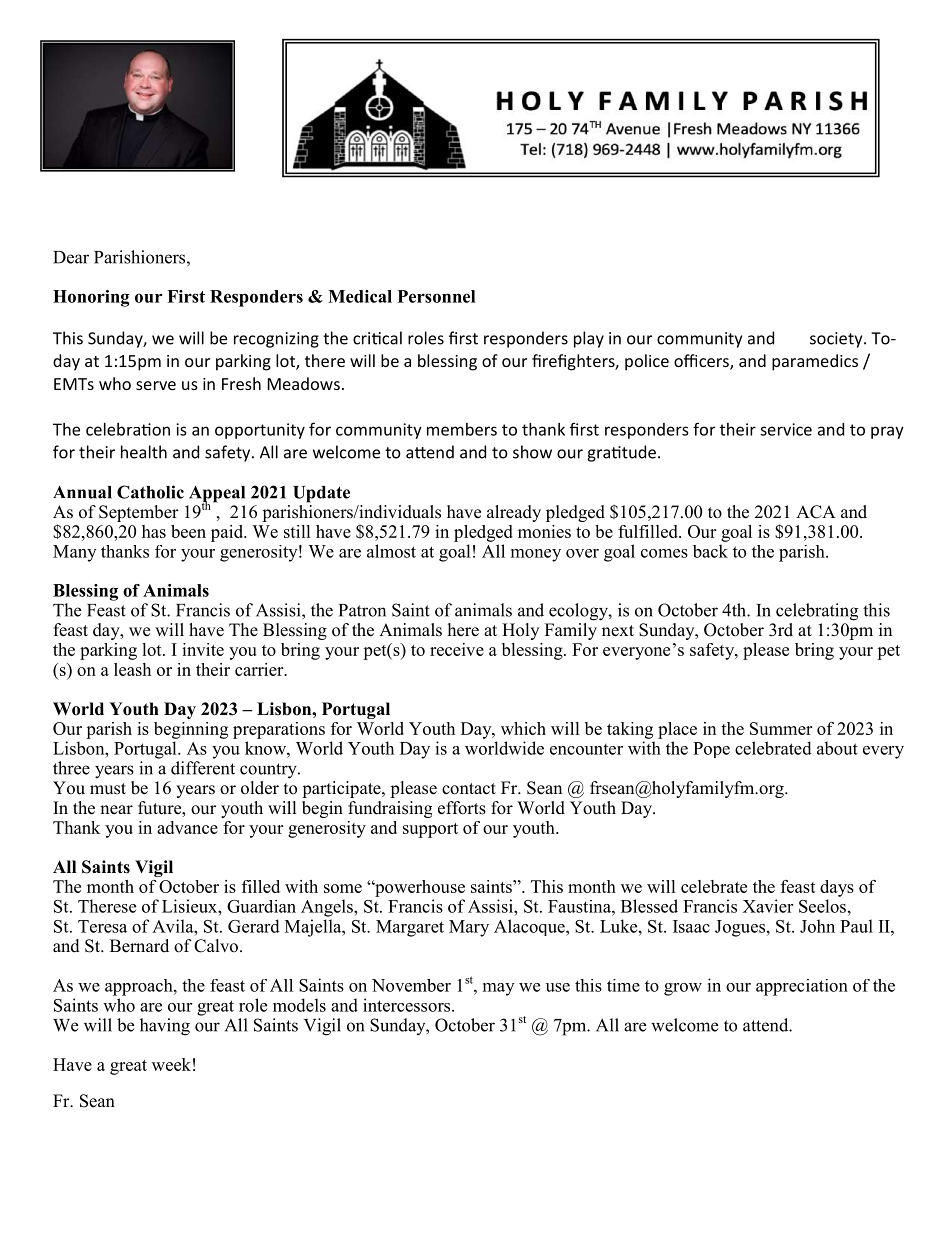  I want to click on ACA, so click(816, 512).
